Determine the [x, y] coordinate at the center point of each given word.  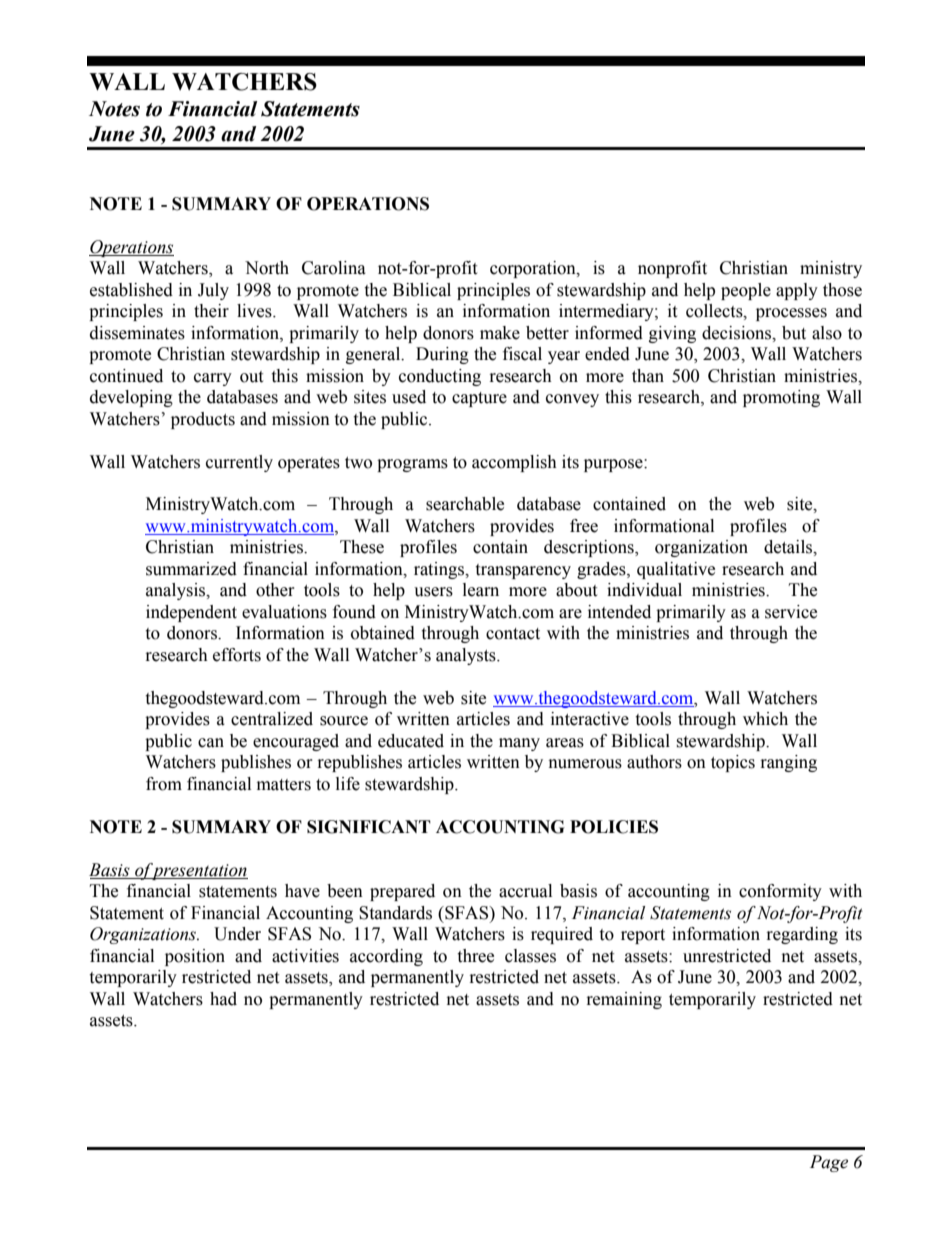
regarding [802, 935]
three [475, 956]
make [500, 333]
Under [237, 934]
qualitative [676, 570]
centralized [272, 719]
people [746, 291]
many [519, 744]
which [765, 719]
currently [239, 463]
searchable [465, 504]
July [213, 291]
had [223, 999]
